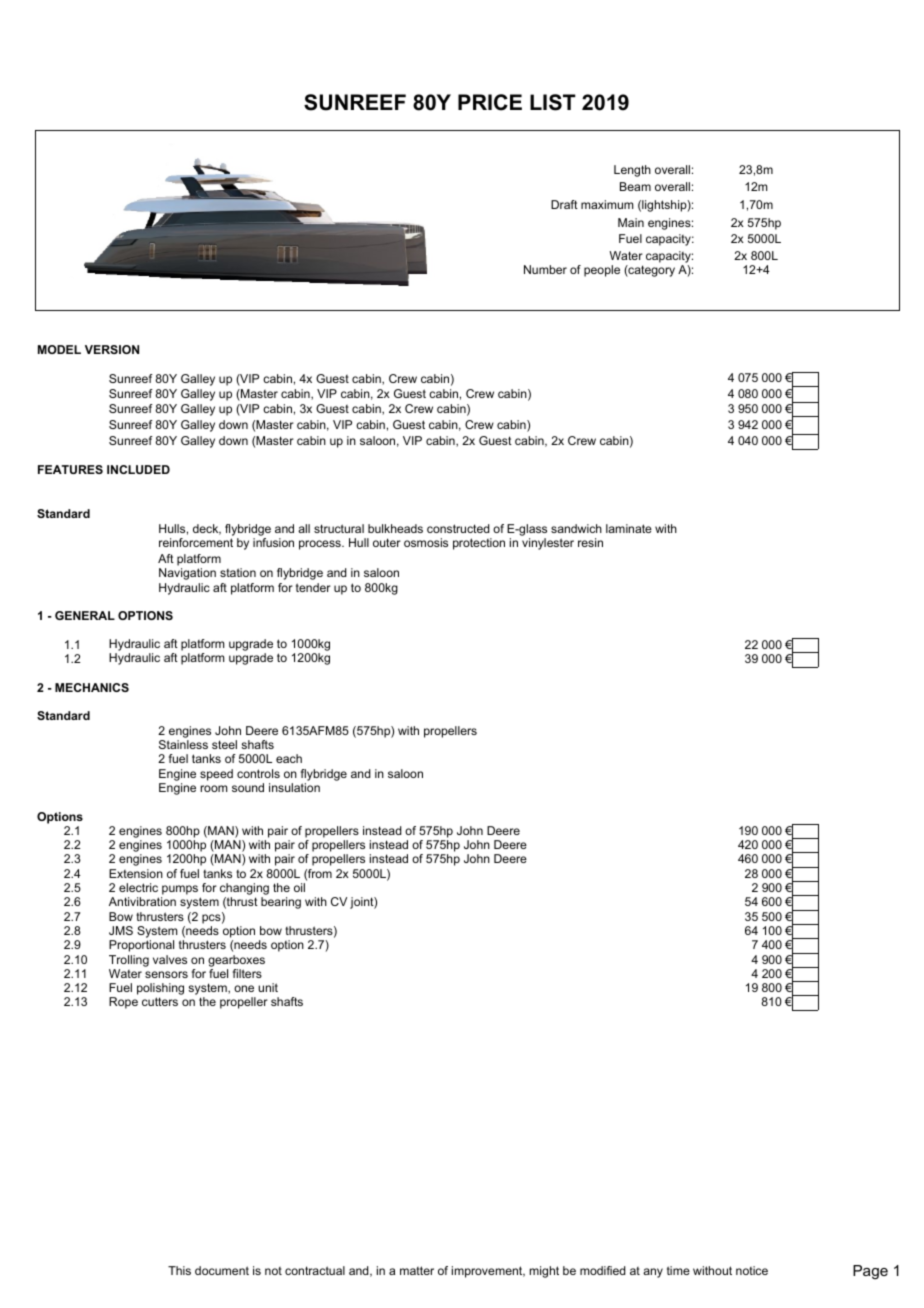 The width and height of the page is (924, 1308). Describe the element at coordinates (299, 887) in the page. I see `oil` at that location.
